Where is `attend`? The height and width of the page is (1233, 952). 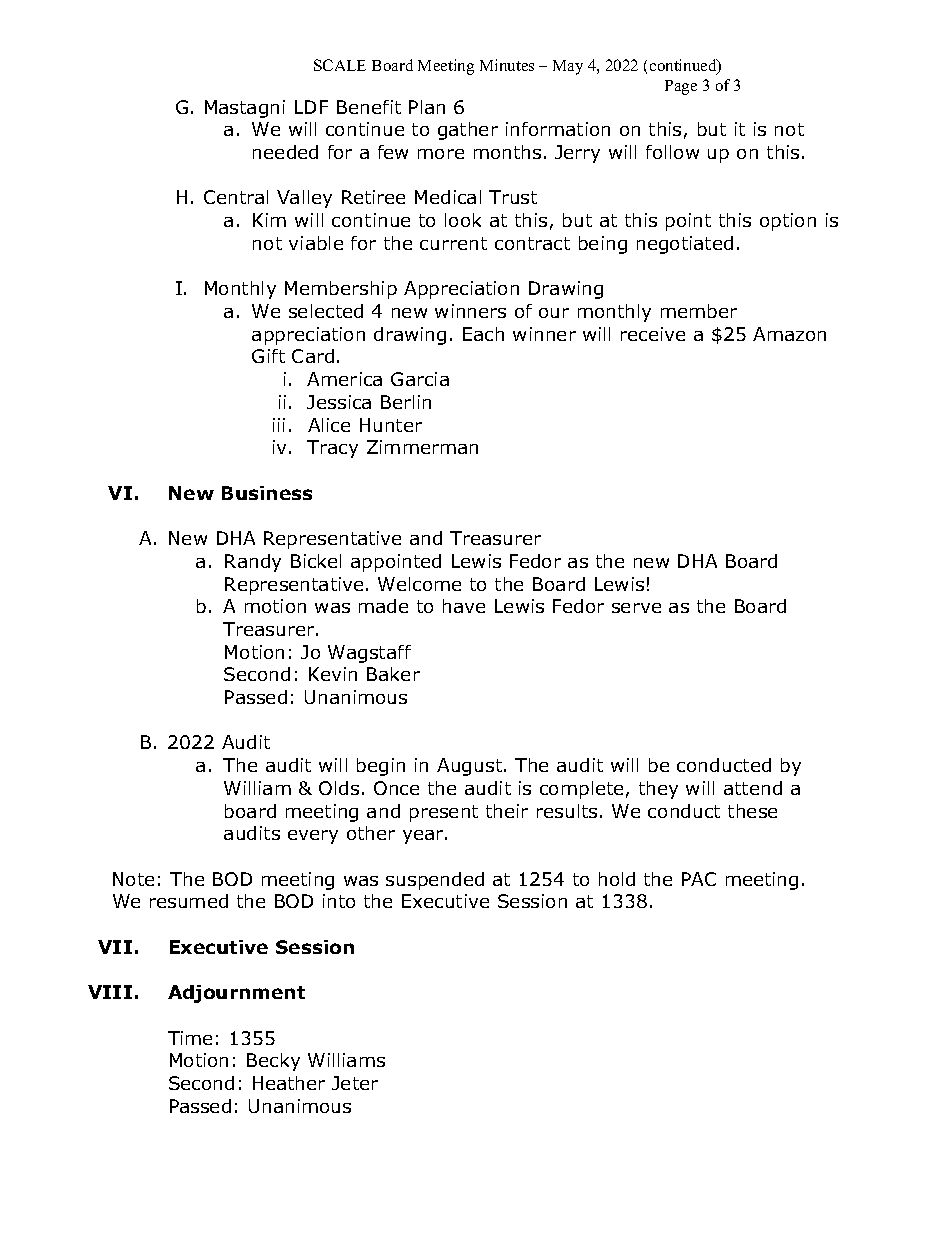 attend is located at coordinates (753, 788).
